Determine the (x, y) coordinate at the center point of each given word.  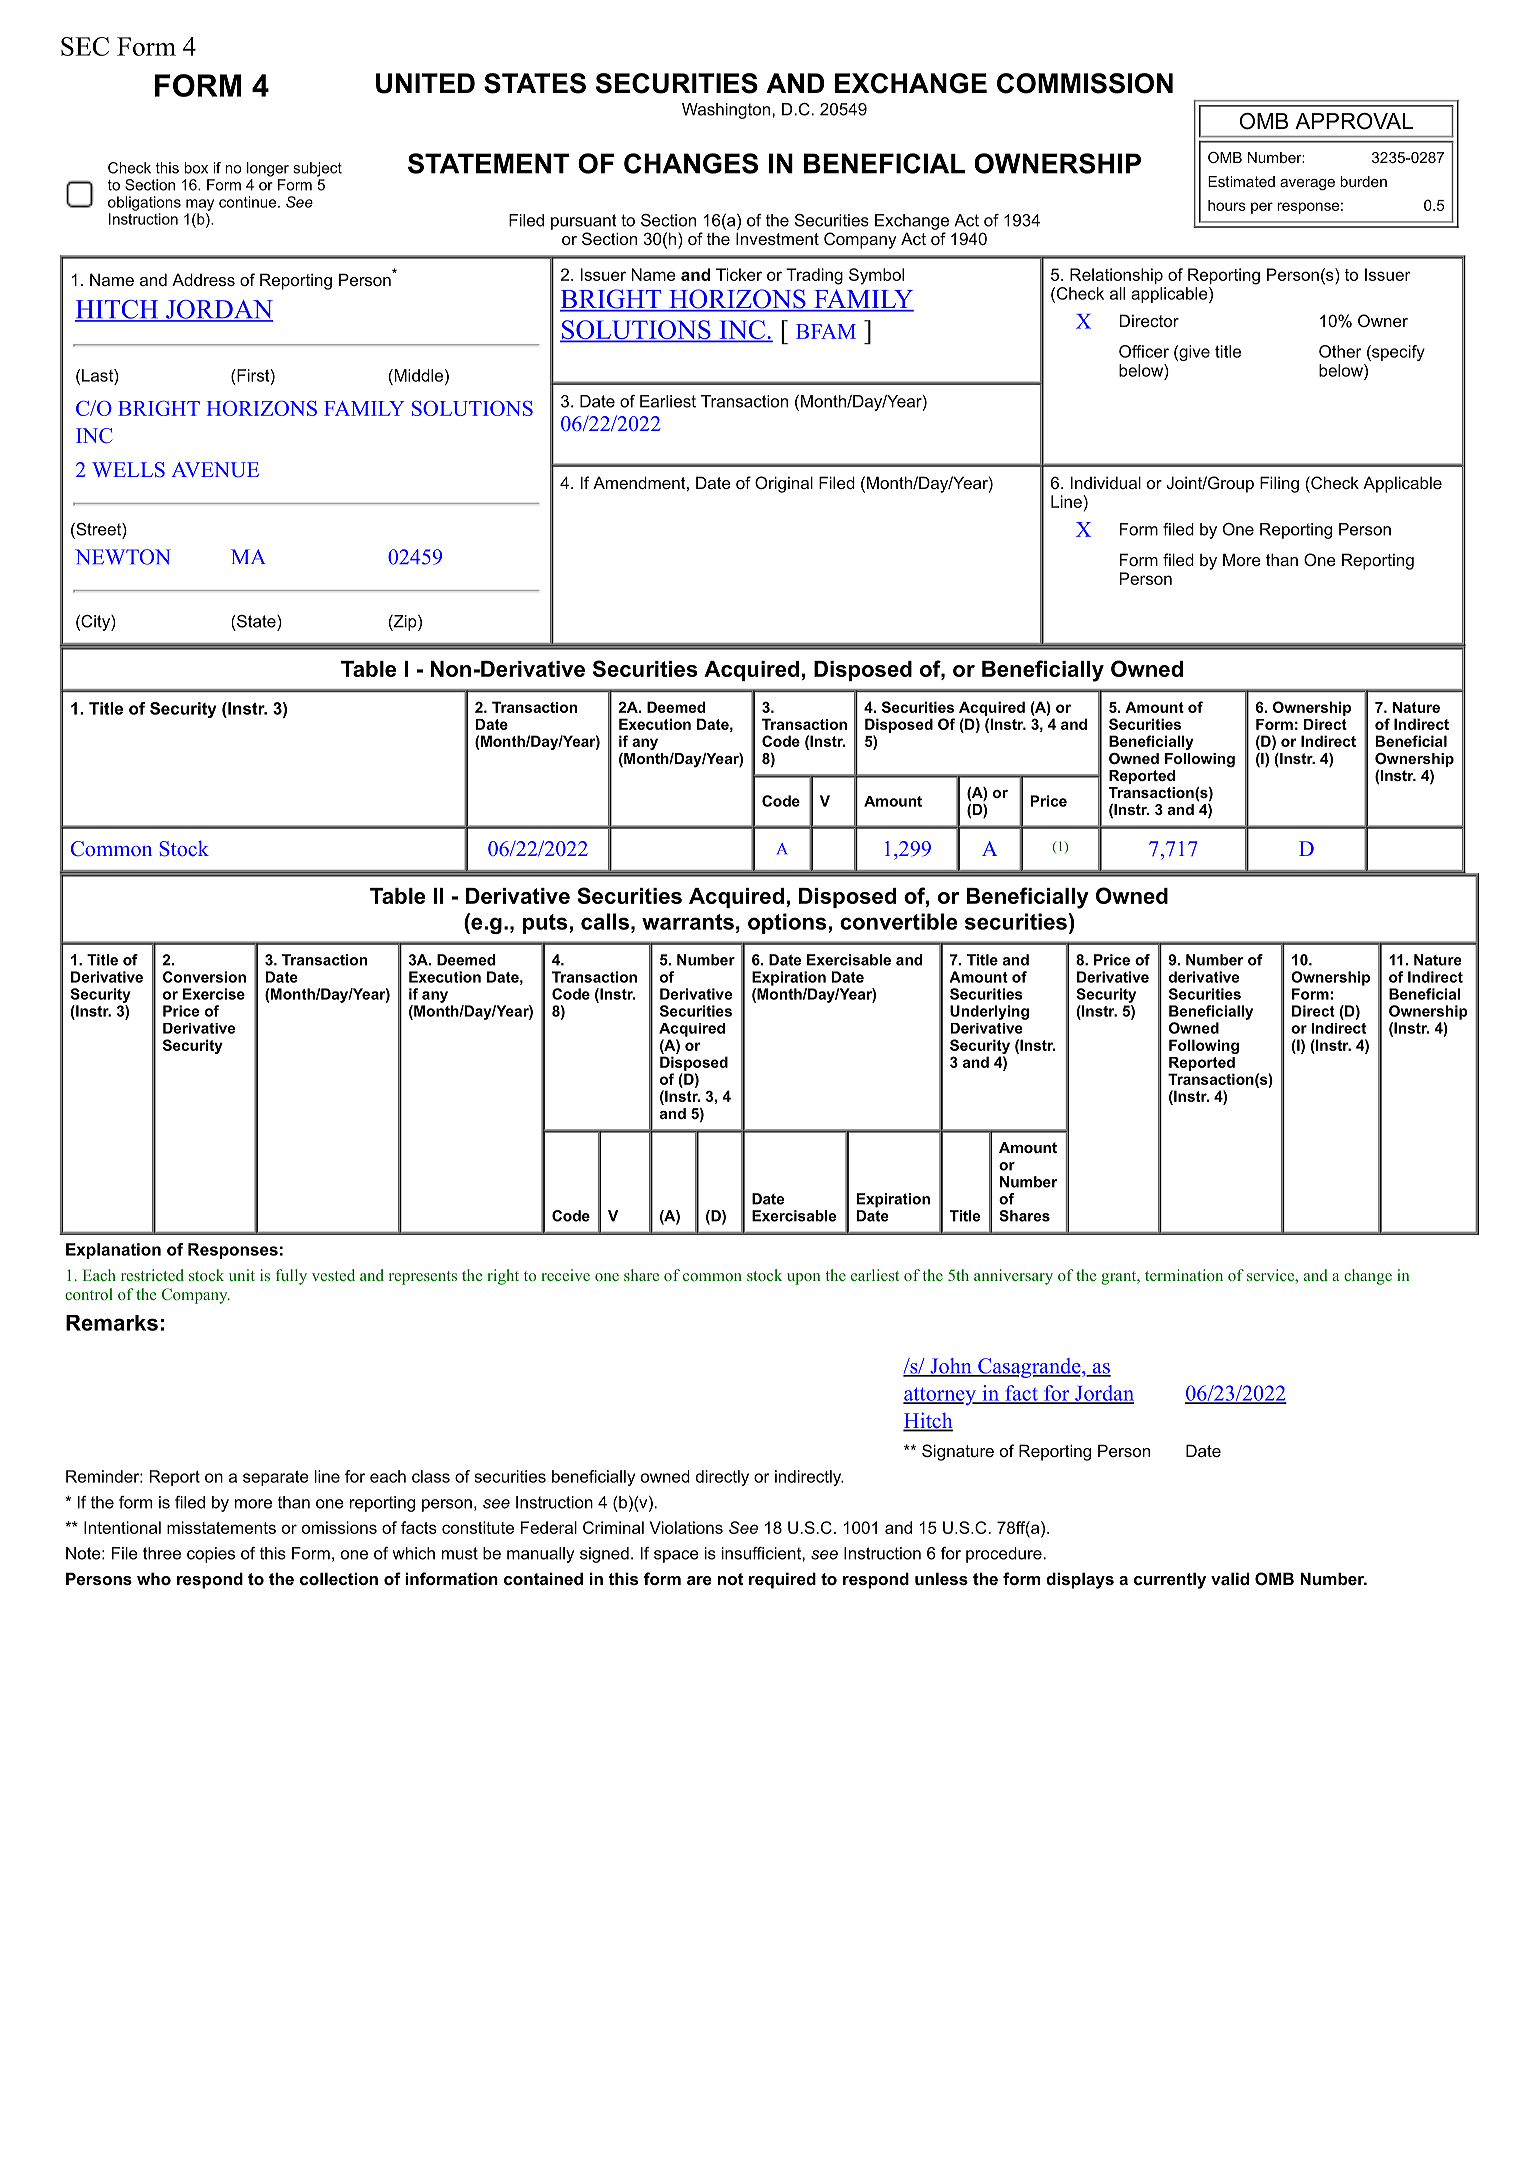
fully (291, 1277)
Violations (686, 1527)
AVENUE (215, 470)
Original (784, 484)
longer (268, 169)
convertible (898, 921)
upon (804, 1279)
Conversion (204, 977)
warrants (688, 922)
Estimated (1241, 181)
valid (1230, 1578)
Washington (727, 111)
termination (1184, 1275)
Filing (1279, 484)
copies (211, 1555)
